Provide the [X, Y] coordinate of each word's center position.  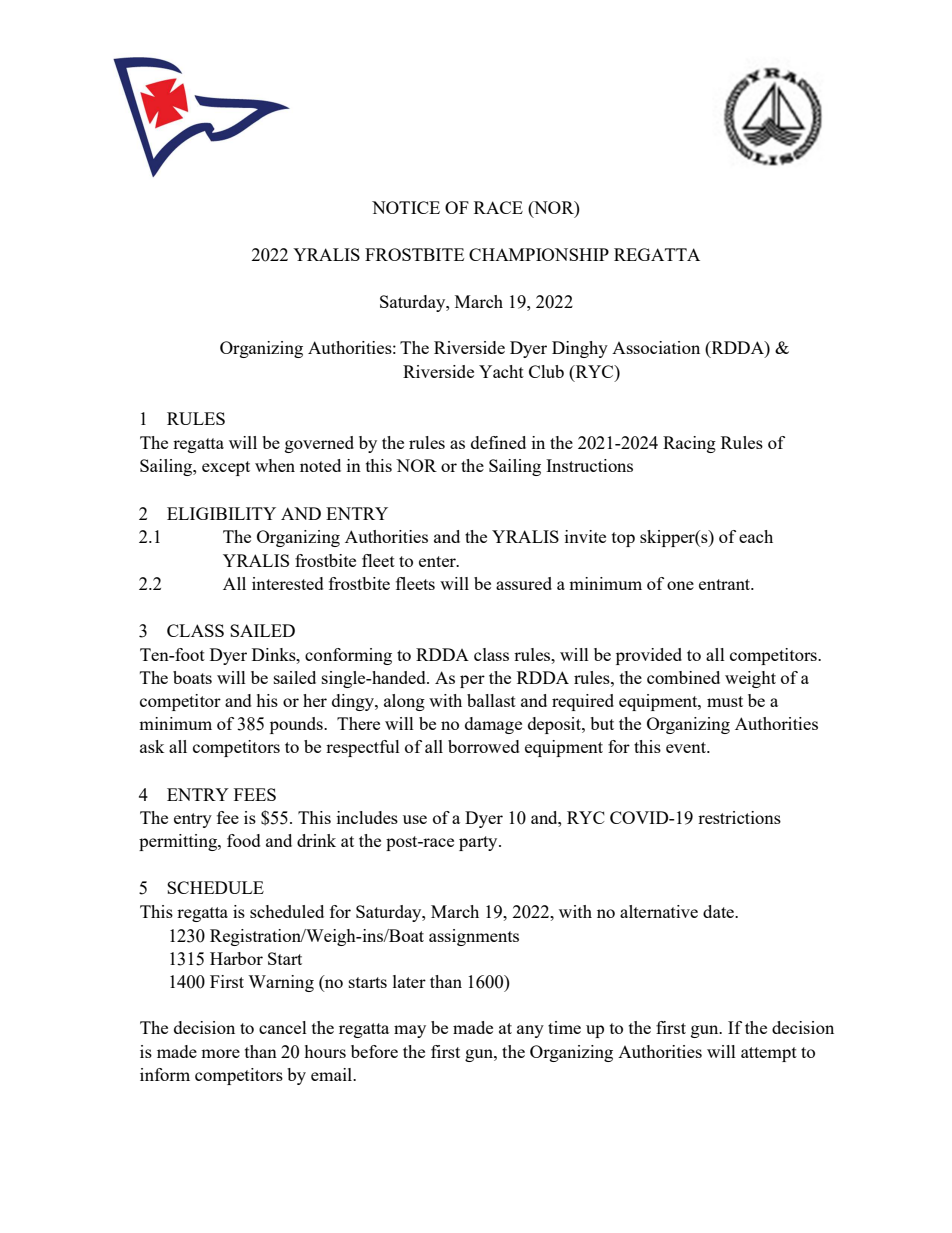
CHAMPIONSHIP [539, 254]
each [756, 536]
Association [656, 347]
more [220, 1053]
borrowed [484, 746]
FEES [255, 794]
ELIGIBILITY [221, 513]
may [410, 1031]
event [687, 747]
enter [438, 561]
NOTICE [406, 207]
